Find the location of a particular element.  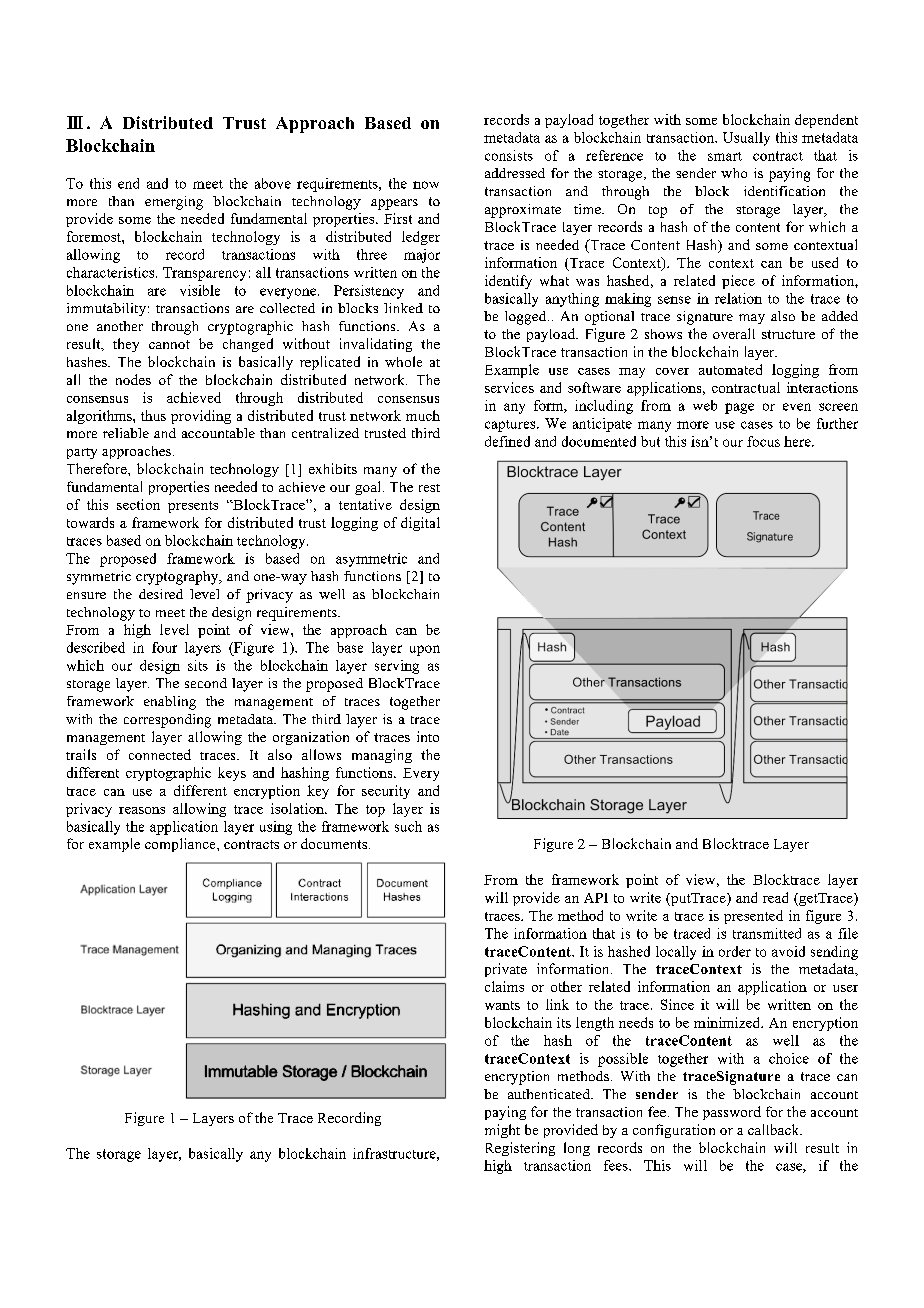

callback is located at coordinates (775, 1129).
